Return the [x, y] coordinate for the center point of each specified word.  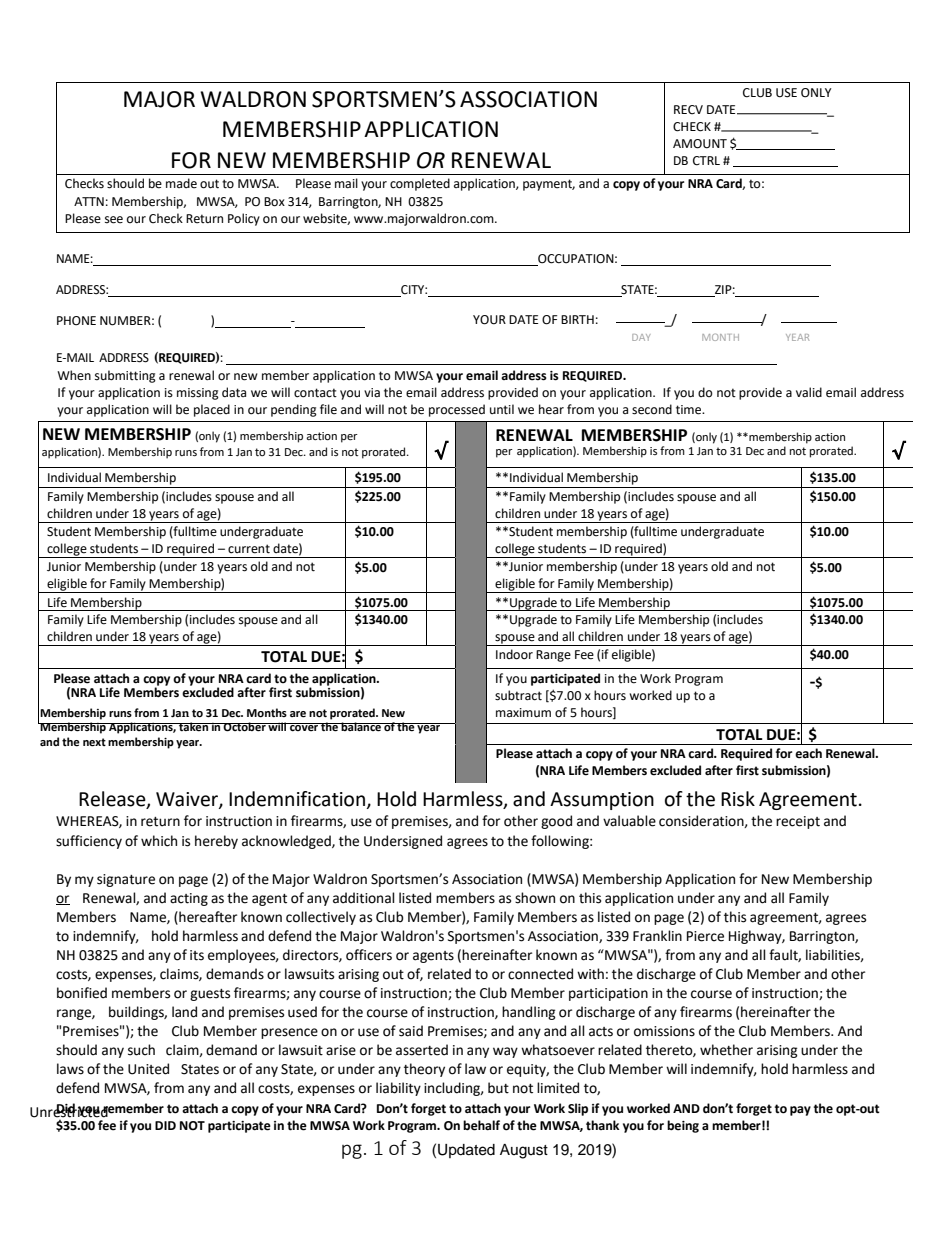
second [652, 409]
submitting [125, 376]
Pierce [705, 936]
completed [420, 184]
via [372, 392]
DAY [641, 337]
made [181, 183]
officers [369, 955]
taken [193, 727]
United [148, 1069]
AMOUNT [700, 144]
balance [361, 727]
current [249, 549]
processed [457, 410]
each [808, 753]
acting [189, 899]
